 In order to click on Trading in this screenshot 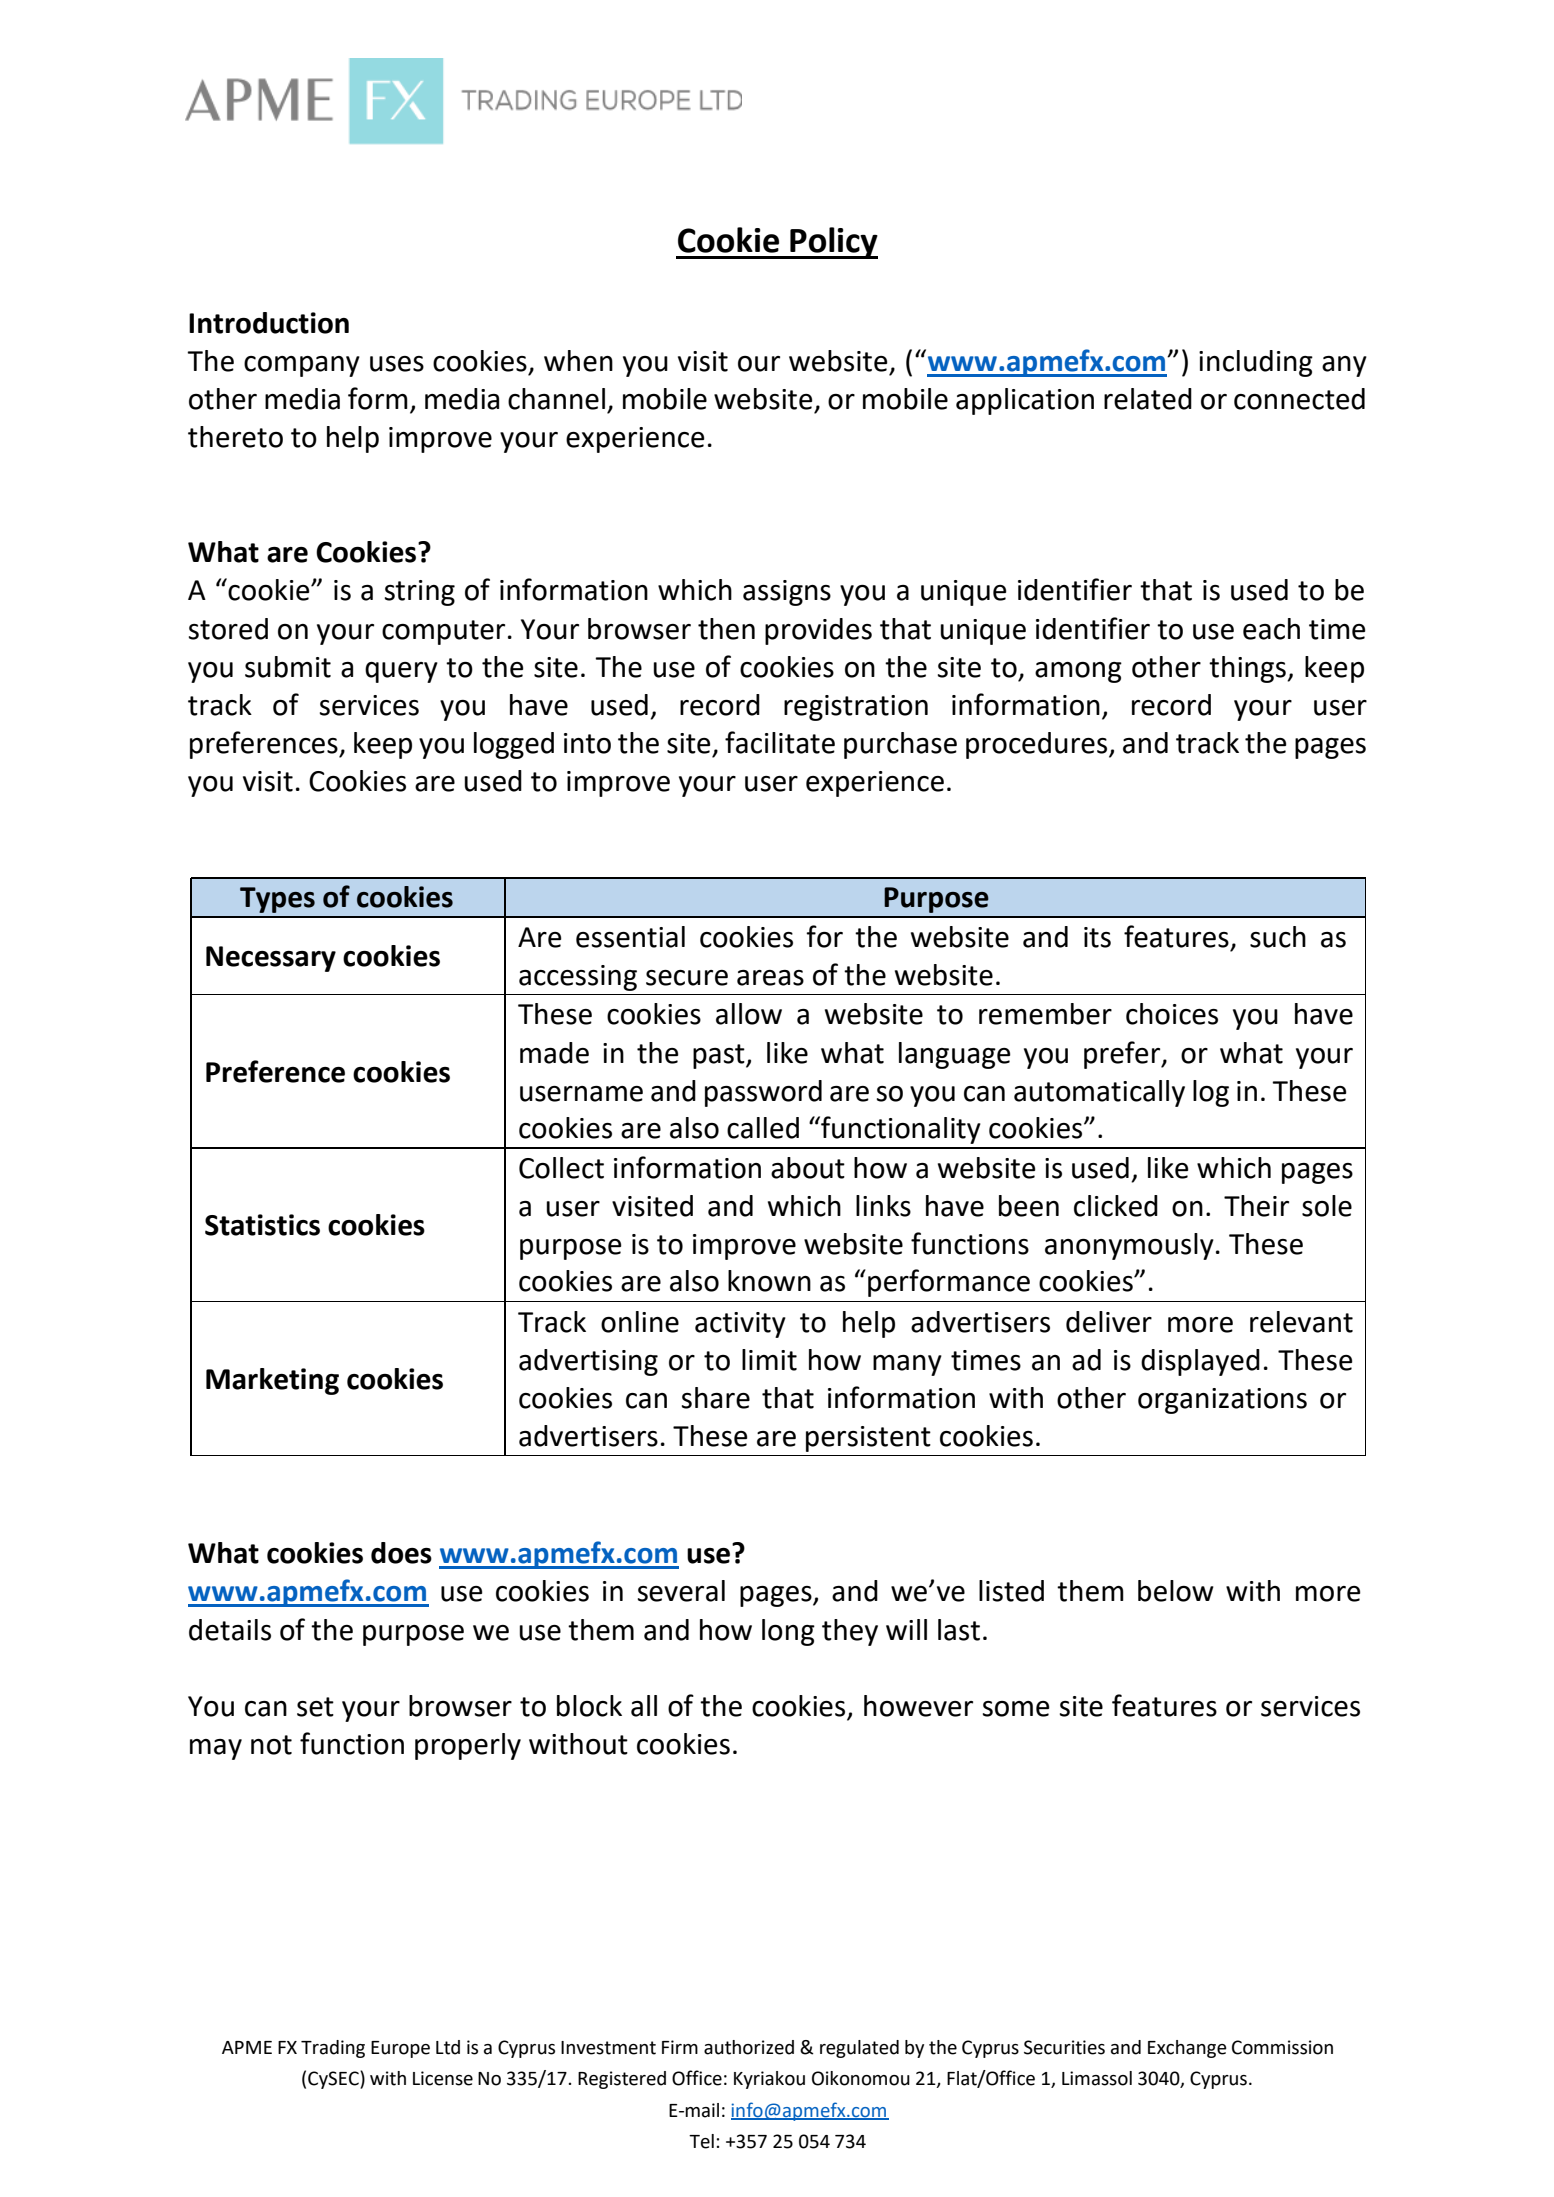, I will do `click(333, 2049)`.
